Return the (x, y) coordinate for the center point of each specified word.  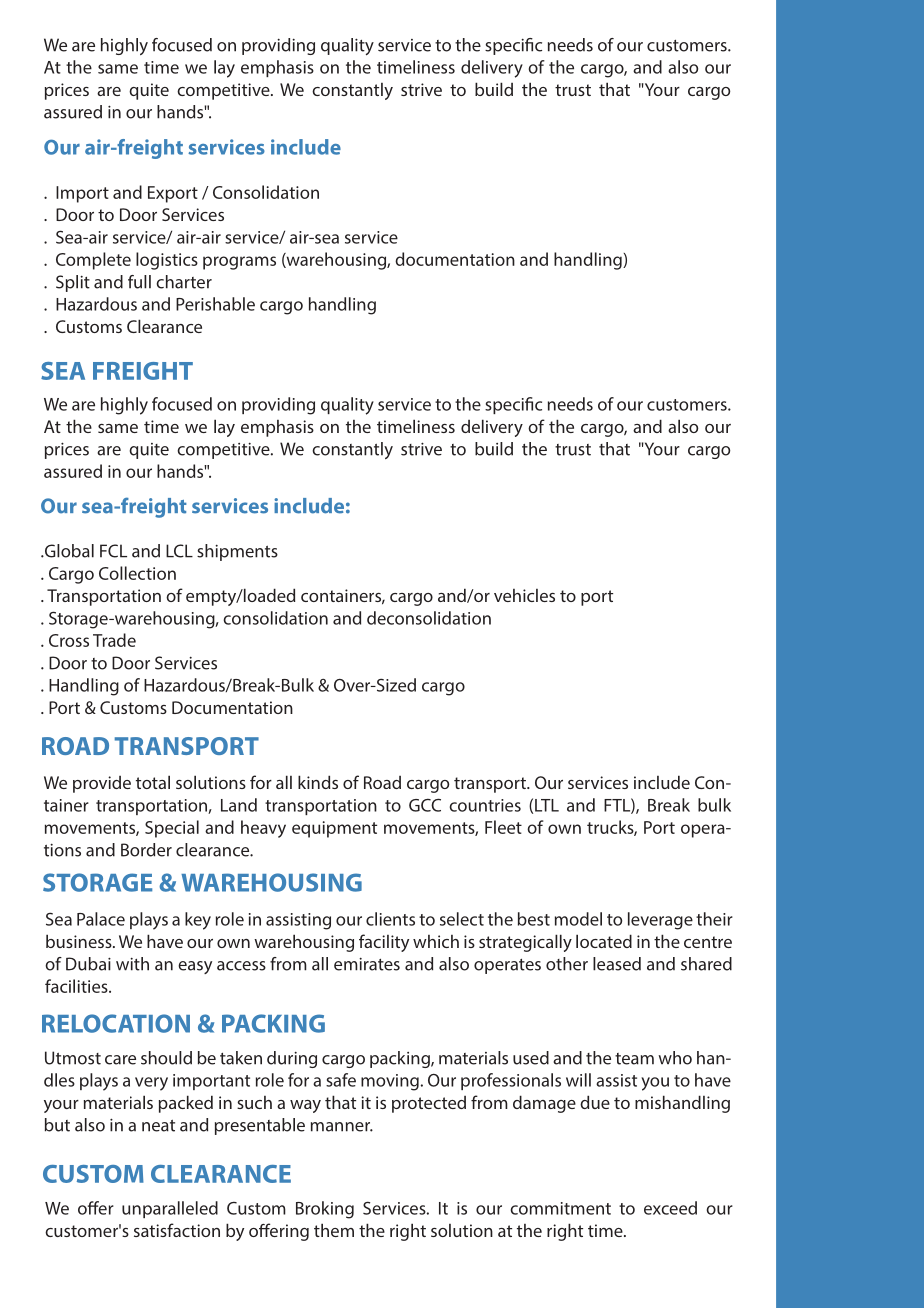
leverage (660, 921)
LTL (547, 805)
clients (390, 919)
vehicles (524, 595)
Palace (101, 919)
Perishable (215, 304)
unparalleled (170, 1209)
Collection (137, 573)
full (139, 282)
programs (239, 263)
